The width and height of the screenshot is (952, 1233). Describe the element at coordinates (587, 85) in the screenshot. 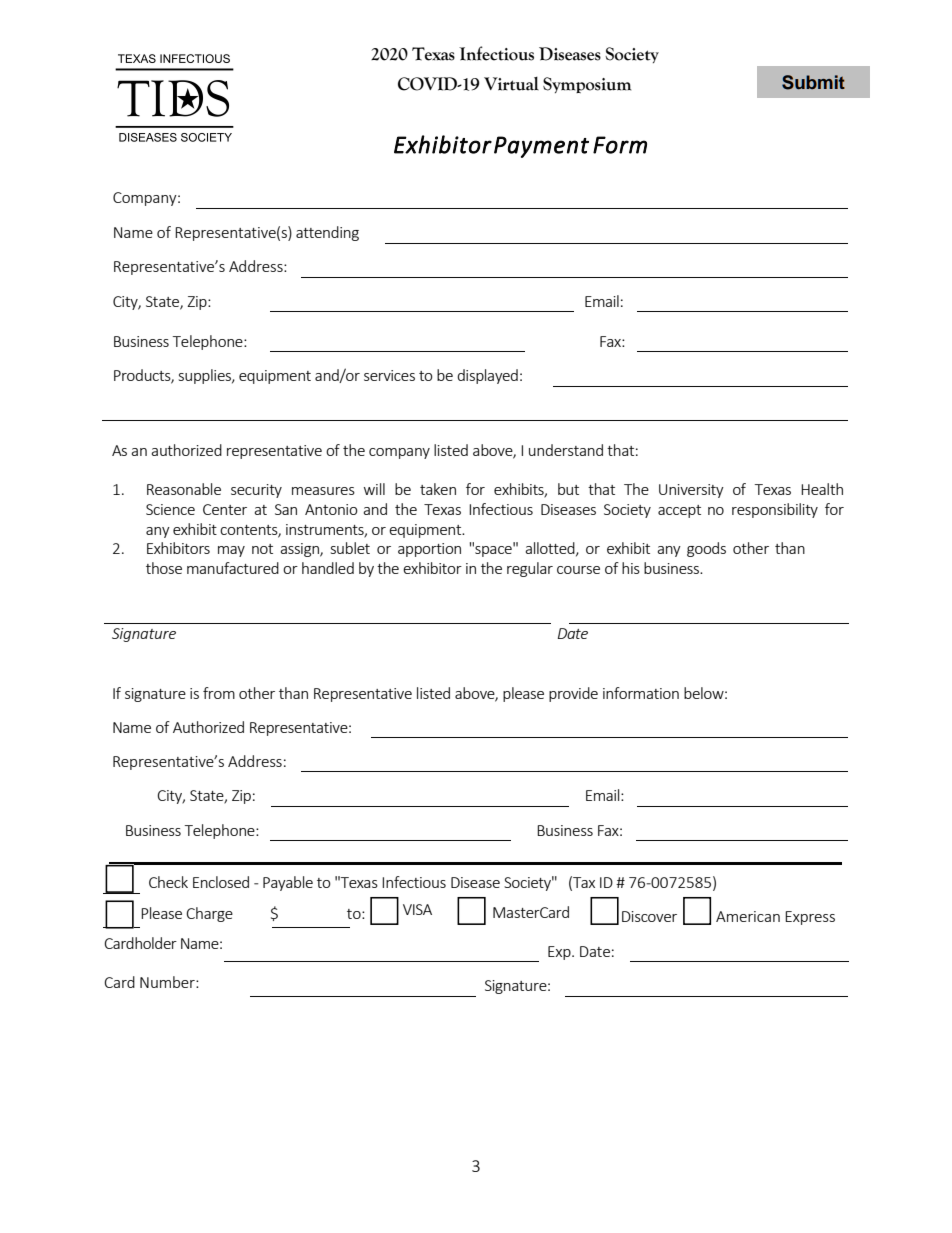

I see `Symposium` at that location.
